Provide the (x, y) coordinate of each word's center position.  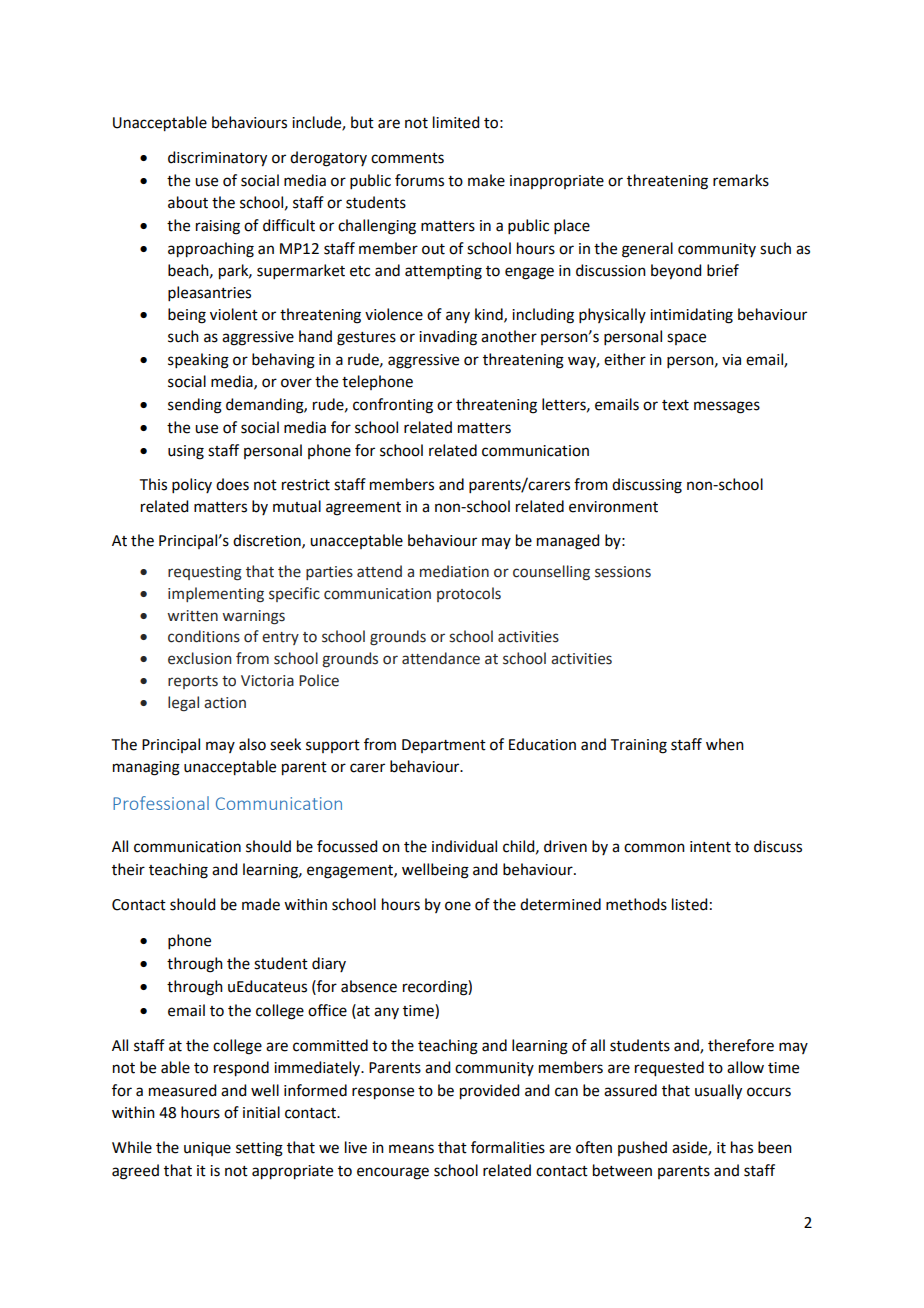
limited (456, 122)
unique (207, 1149)
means (411, 1149)
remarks (741, 180)
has (742, 1147)
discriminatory (217, 159)
